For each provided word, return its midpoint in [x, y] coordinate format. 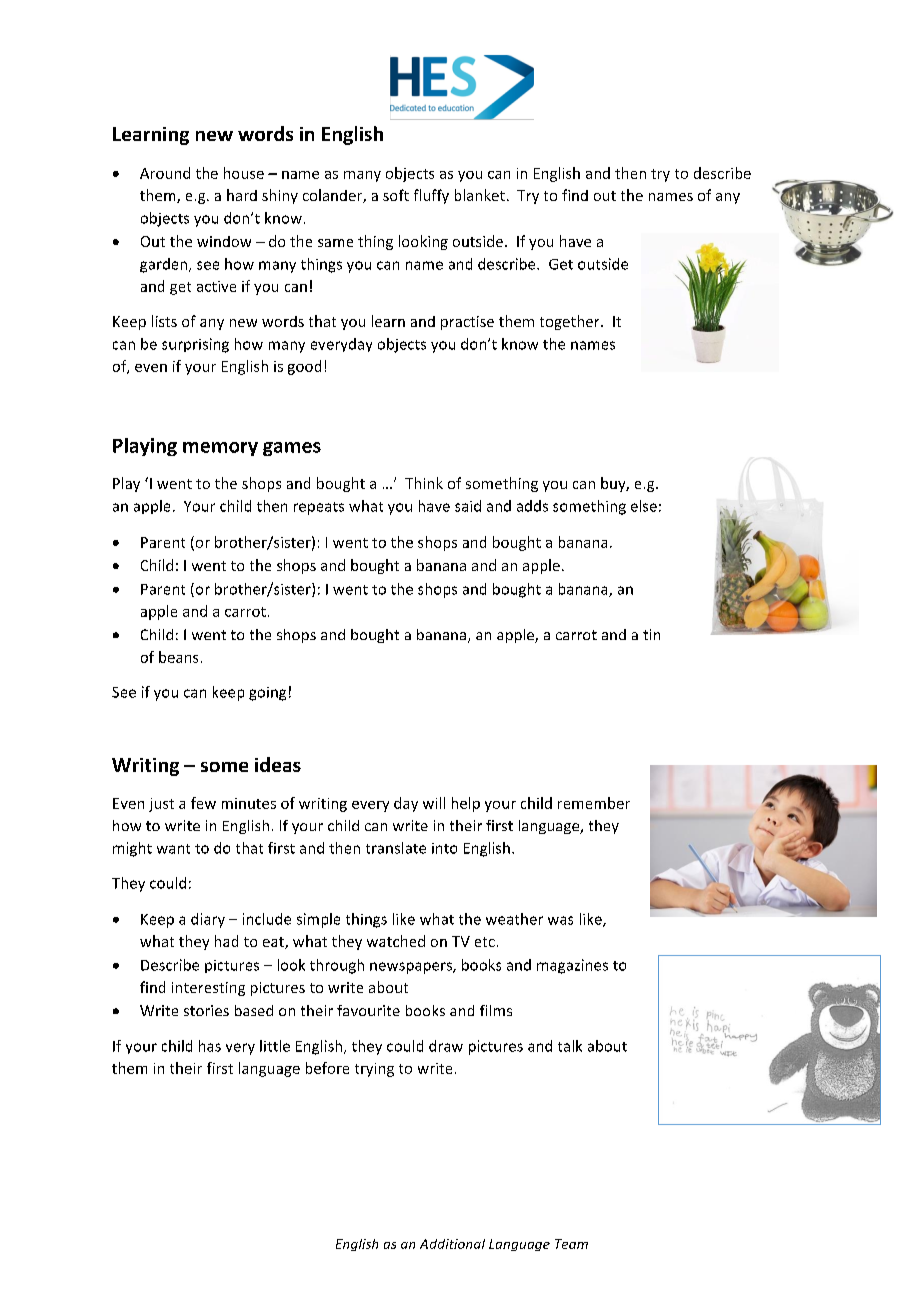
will [434, 803]
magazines [572, 966]
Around [165, 173]
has [210, 1046]
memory [220, 449]
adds [532, 506]
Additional [452, 1244]
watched [396, 941]
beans [178, 657]
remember [594, 803]
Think [424, 483]
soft [396, 195]
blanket [480, 195]
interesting [208, 989]
